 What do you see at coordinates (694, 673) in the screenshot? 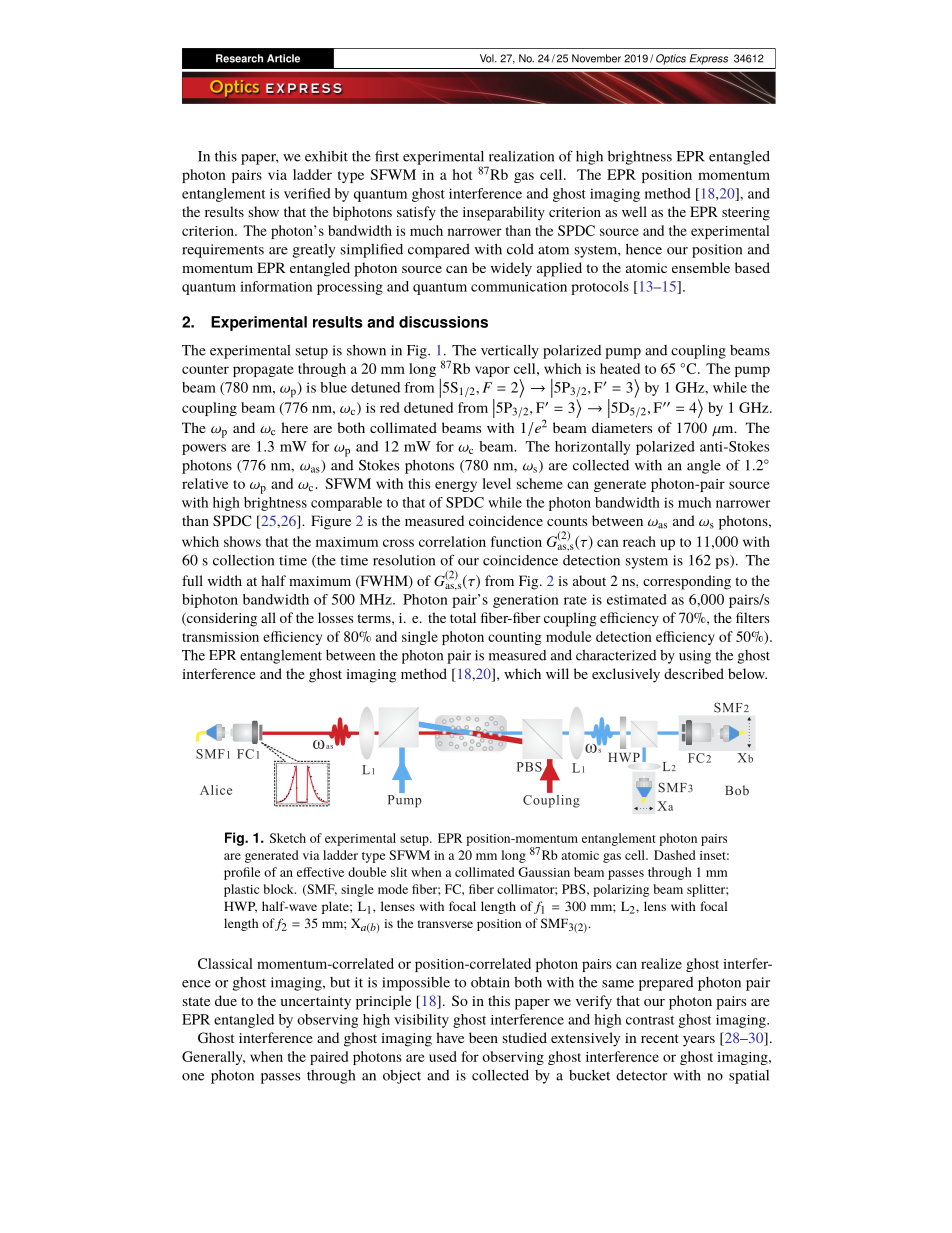
I see `described` at bounding box center [694, 673].
